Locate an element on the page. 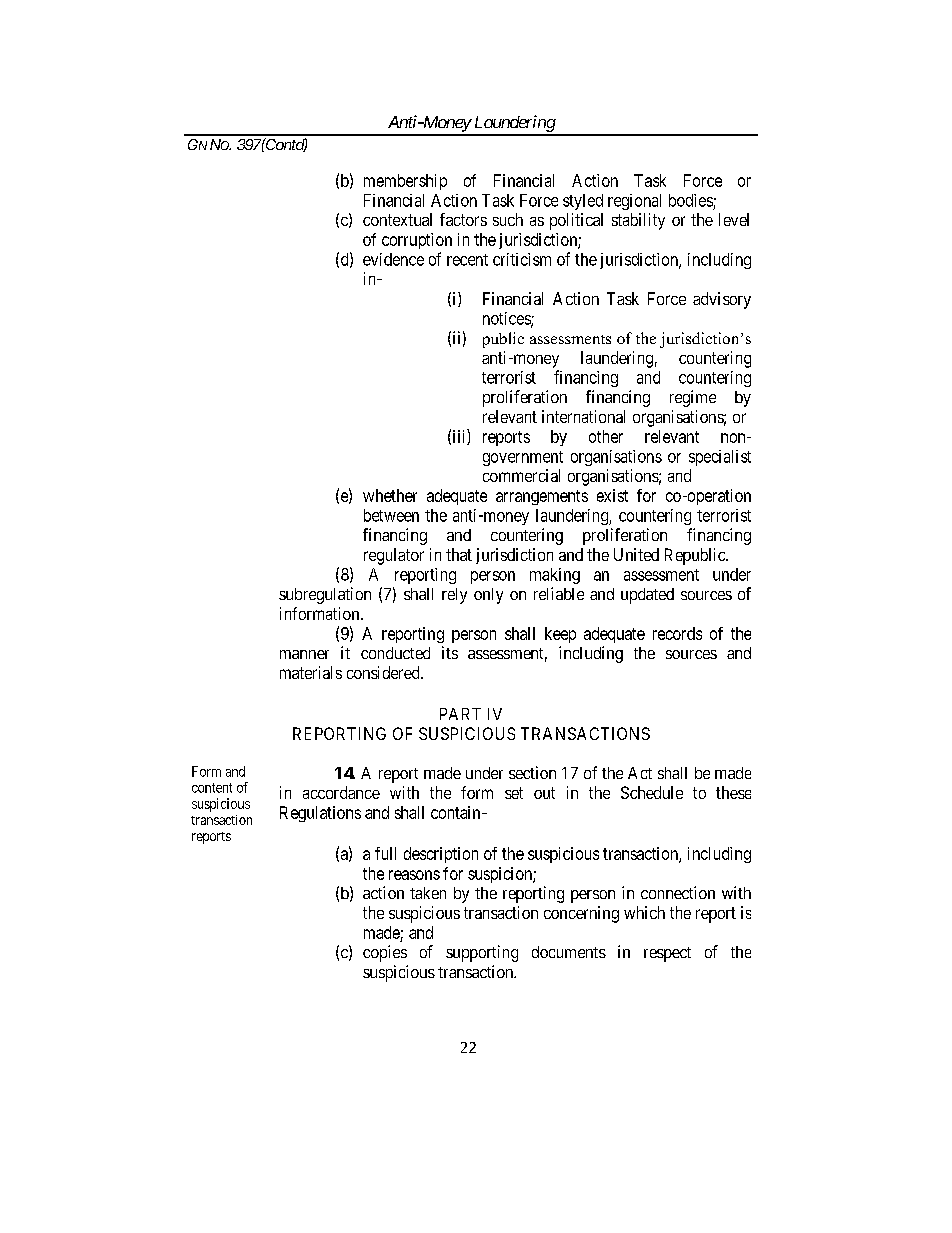  bodies is located at coordinates (691, 200).
